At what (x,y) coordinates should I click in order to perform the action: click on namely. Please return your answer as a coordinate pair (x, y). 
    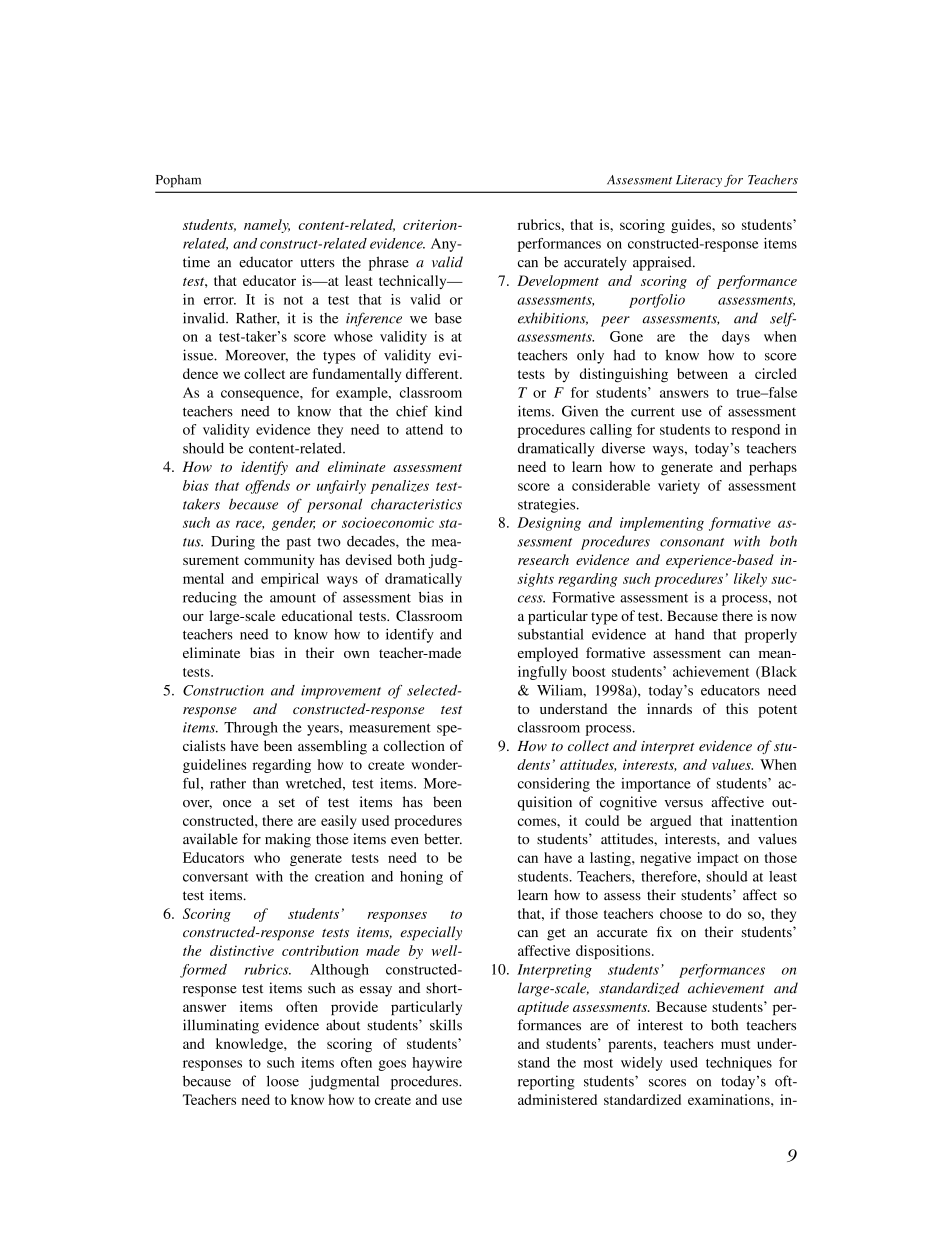
    Looking at the image, I should click on (267, 226).
